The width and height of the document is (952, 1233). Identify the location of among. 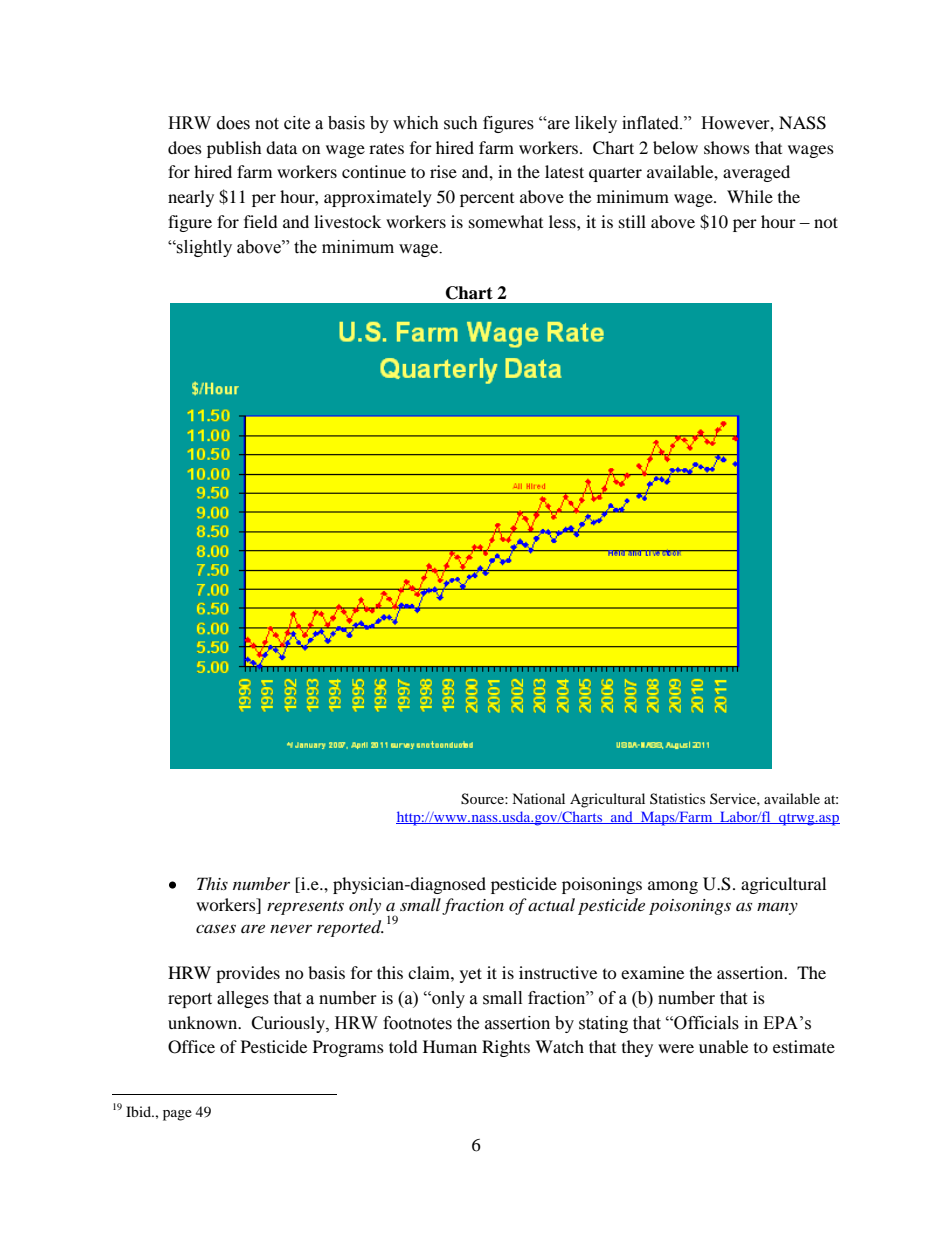
(673, 887).
